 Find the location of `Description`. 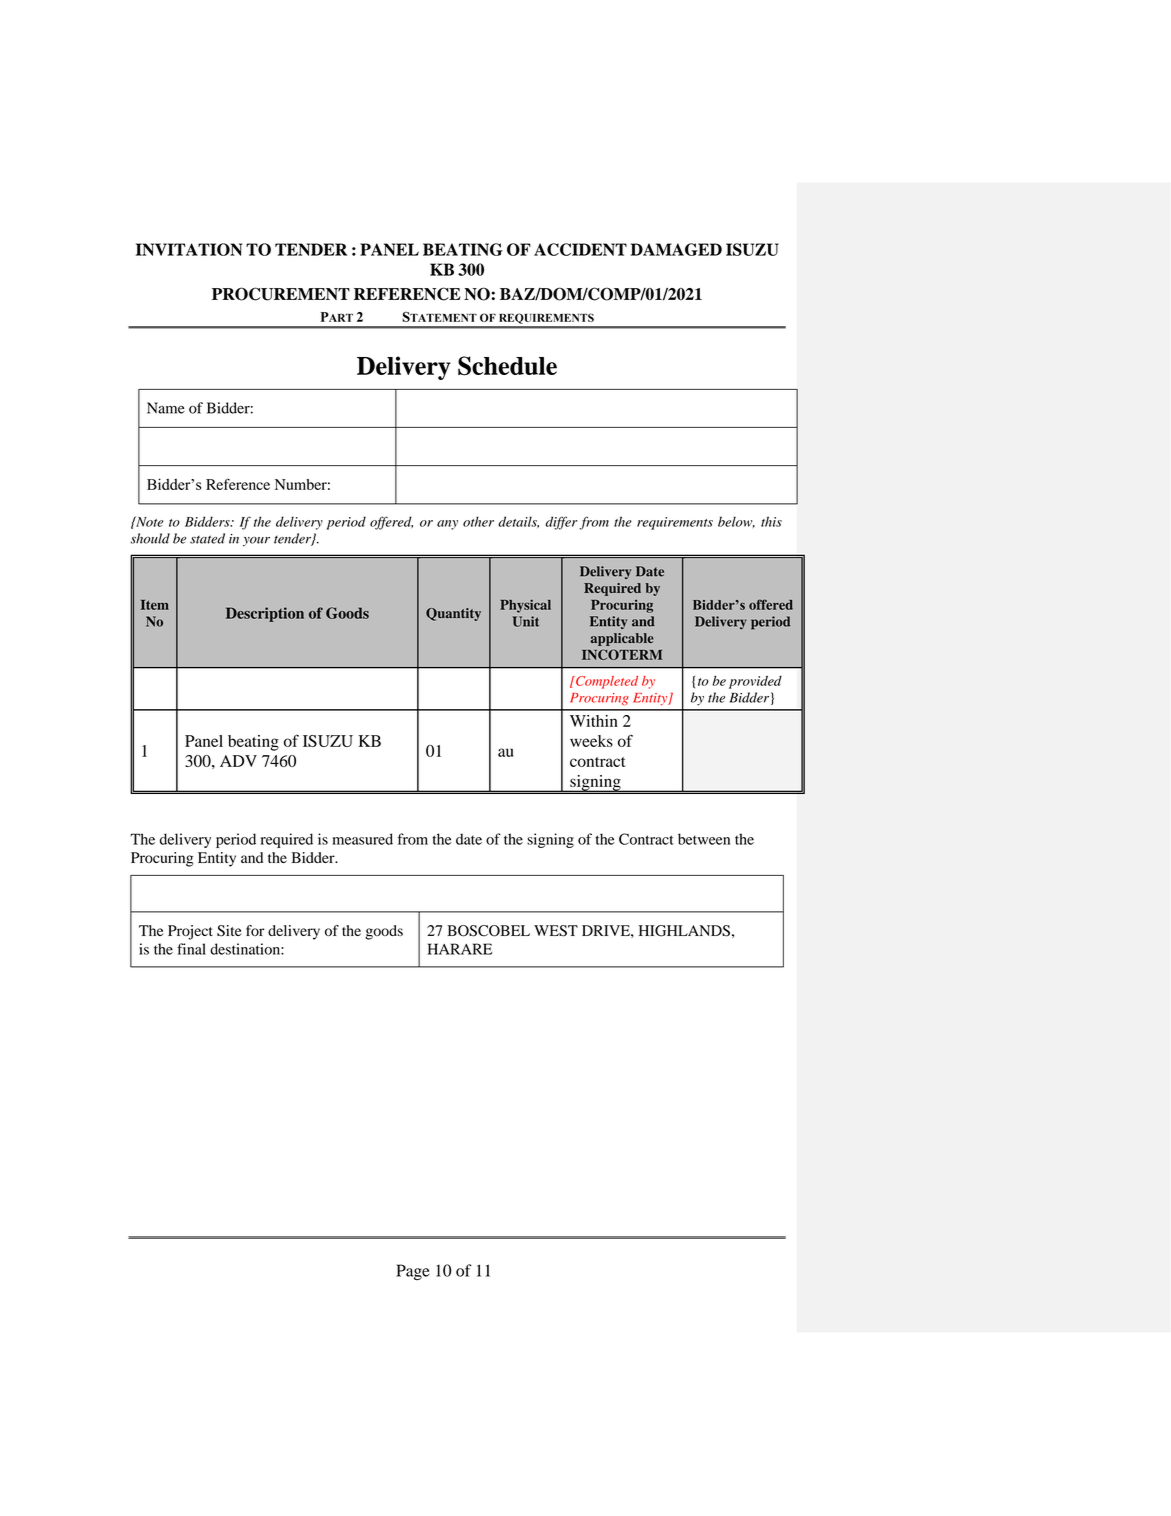

Description is located at coordinates (265, 614).
